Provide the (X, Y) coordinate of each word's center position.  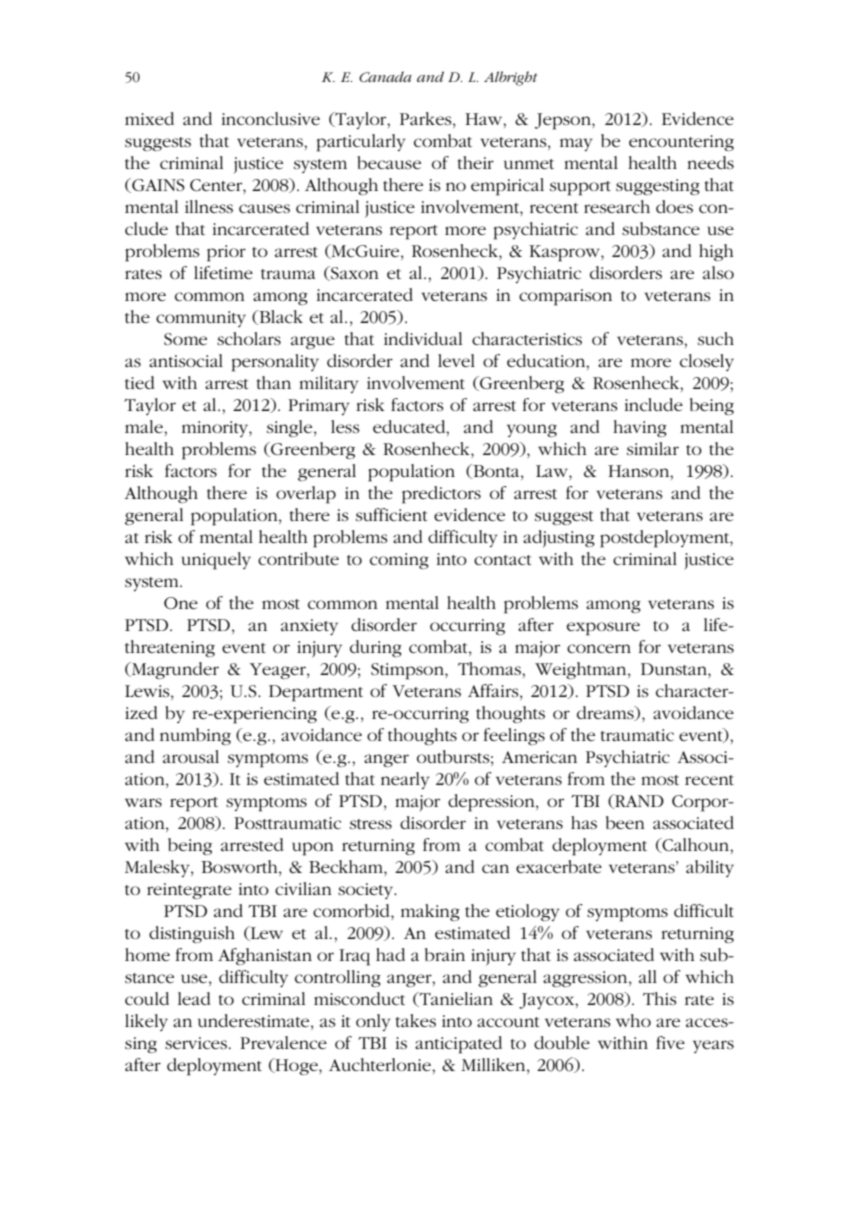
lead (194, 998)
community (201, 319)
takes (416, 1020)
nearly (405, 780)
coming (399, 561)
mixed (149, 118)
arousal (191, 756)
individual (423, 338)
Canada (385, 76)
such (716, 338)
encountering (681, 143)
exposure (603, 629)
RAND (638, 801)
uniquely (216, 561)
